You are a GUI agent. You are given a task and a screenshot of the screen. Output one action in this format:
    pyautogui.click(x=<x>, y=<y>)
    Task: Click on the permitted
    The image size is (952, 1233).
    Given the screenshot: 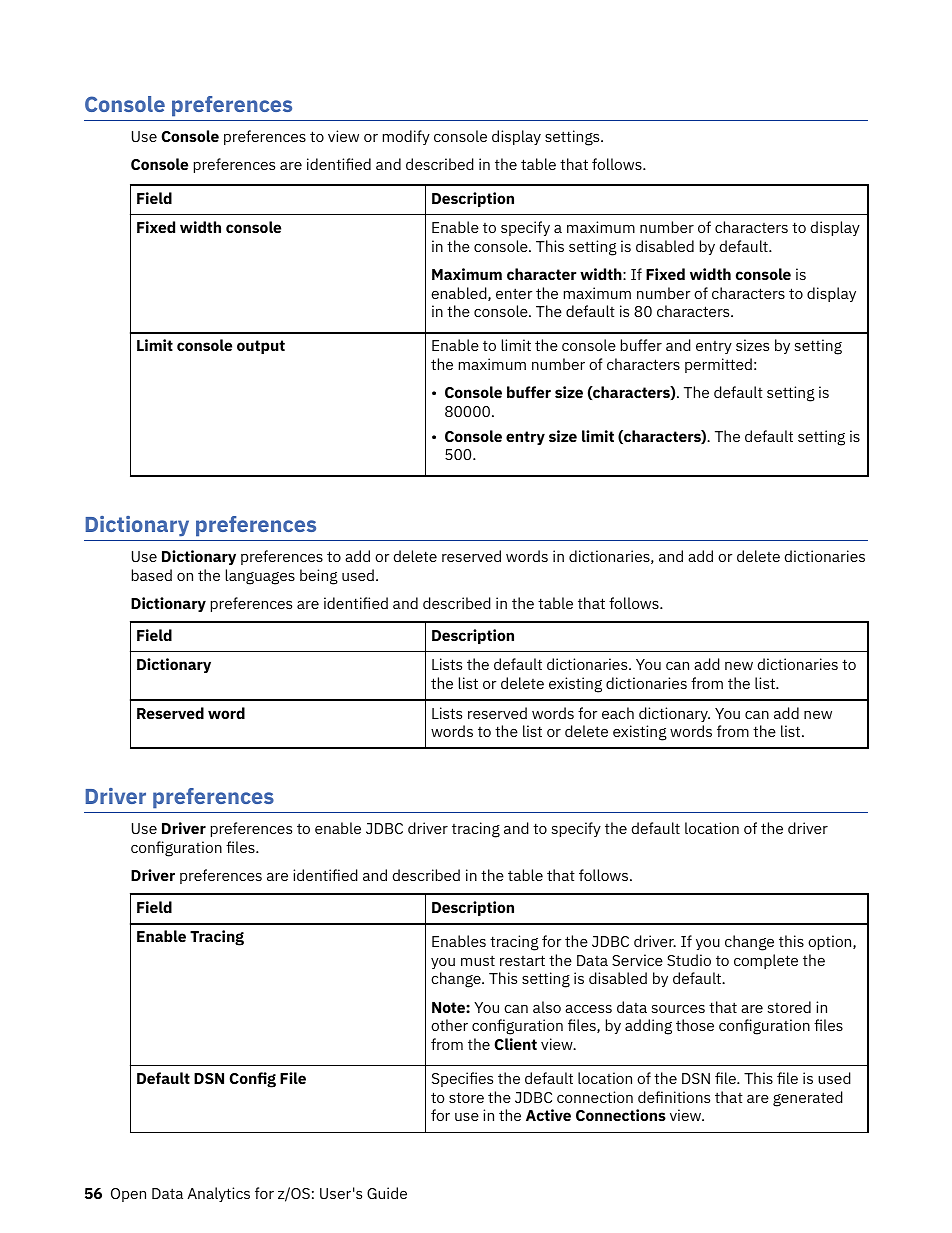 What is the action you would take?
    pyautogui.click(x=718, y=365)
